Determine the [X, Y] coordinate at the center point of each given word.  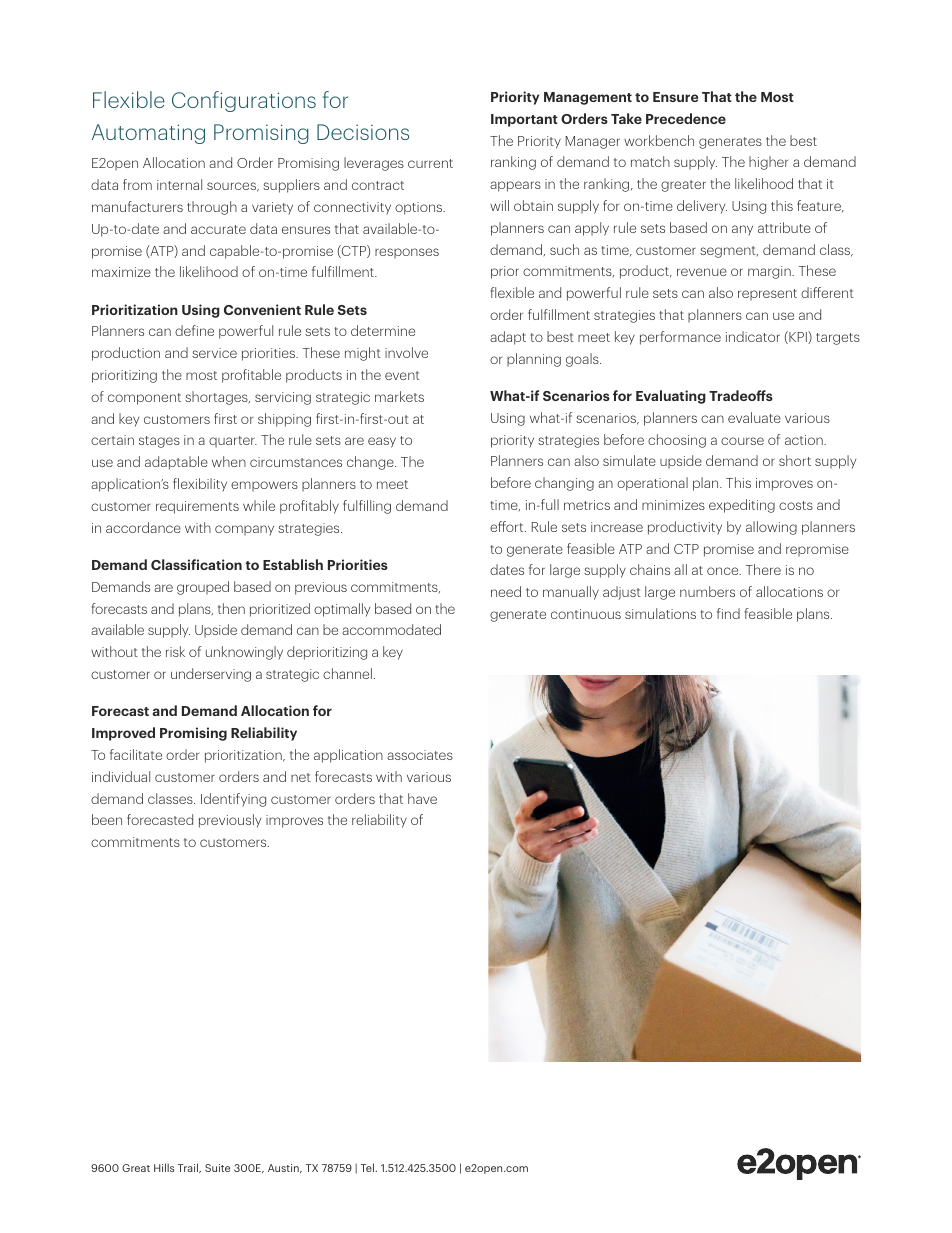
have [422, 798]
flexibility [200, 485]
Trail [189, 1168]
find [728, 613]
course [742, 441]
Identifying [233, 800]
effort [508, 526]
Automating [148, 134]
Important [524, 120]
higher [768, 163]
